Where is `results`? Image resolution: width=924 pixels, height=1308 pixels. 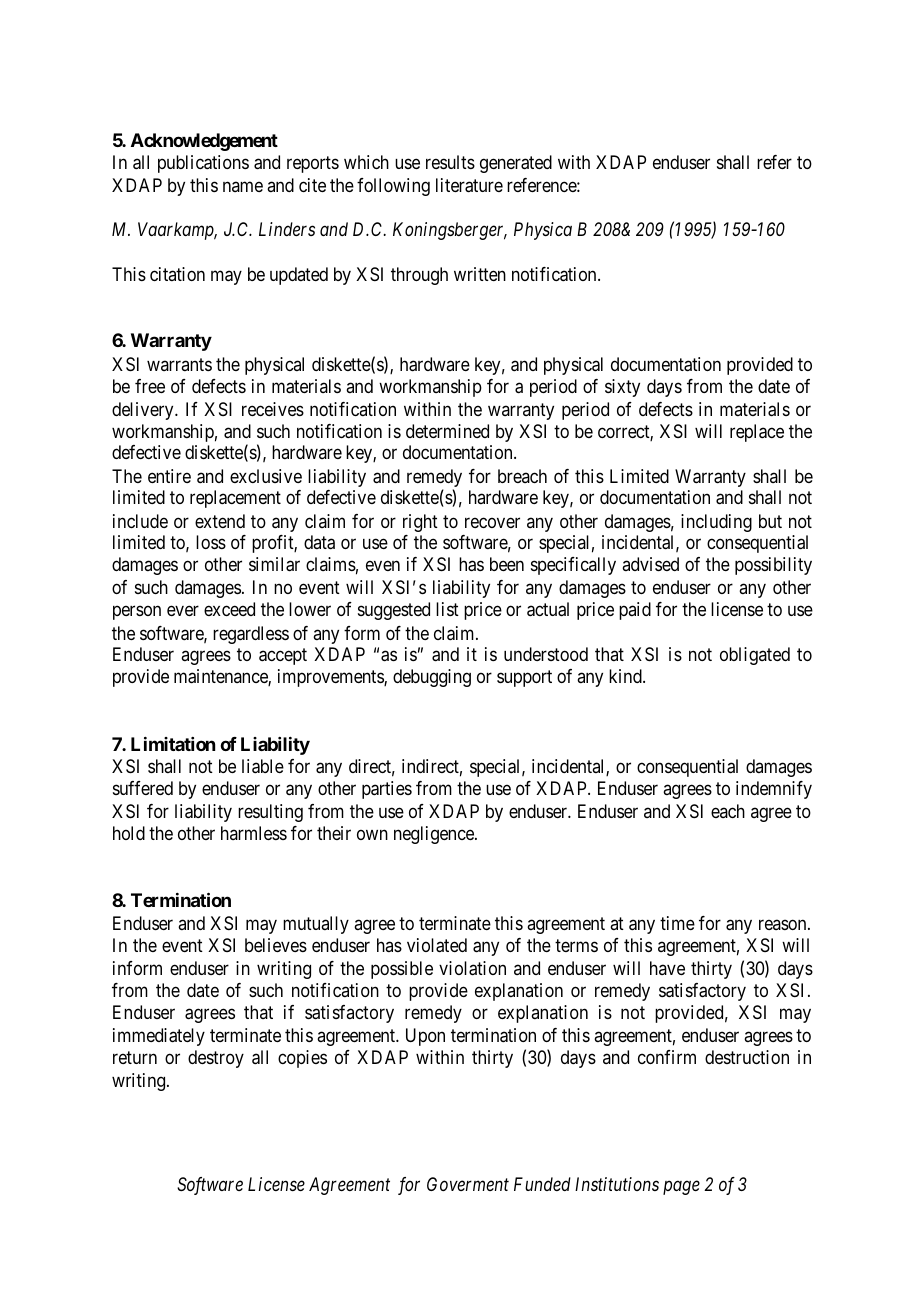
results is located at coordinates (450, 162).
